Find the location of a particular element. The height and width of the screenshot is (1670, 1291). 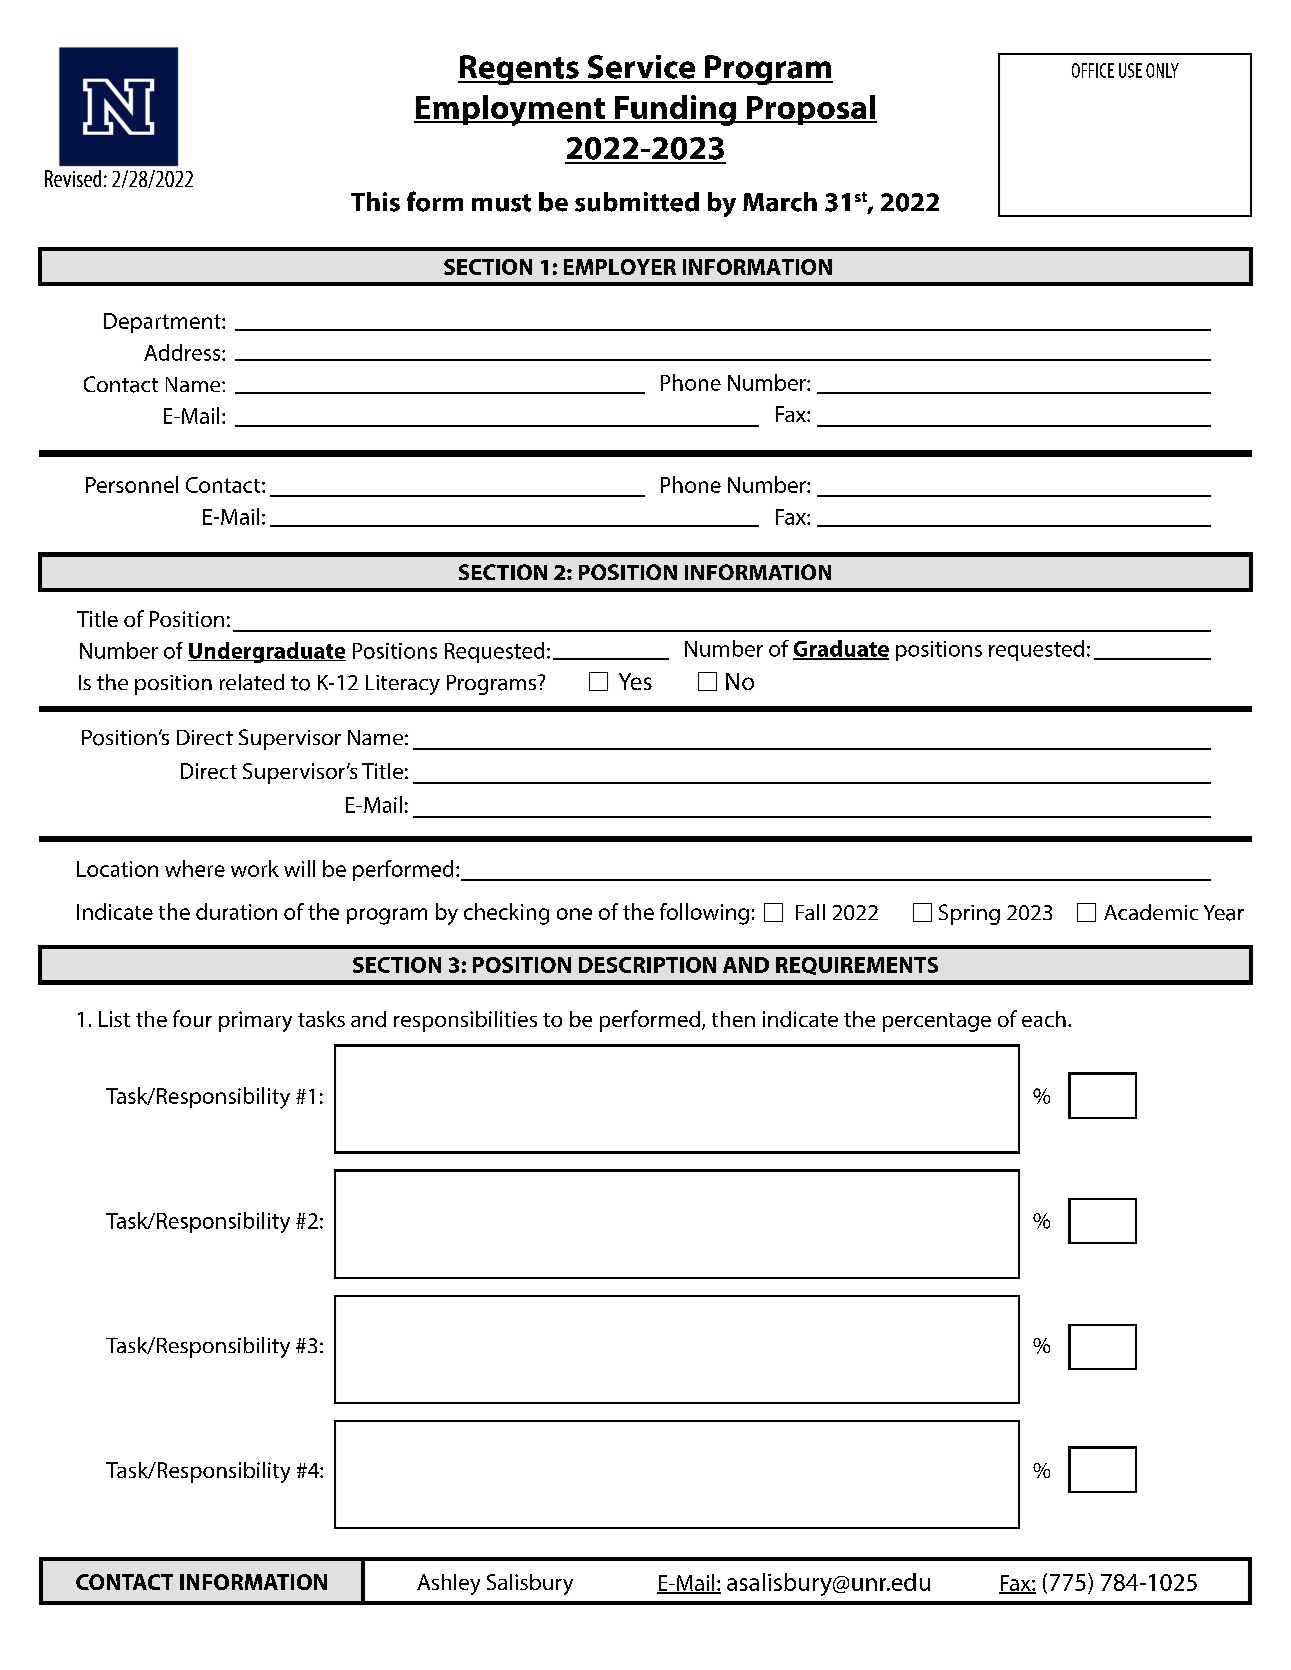

Revised is located at coordinates (73, 178).
